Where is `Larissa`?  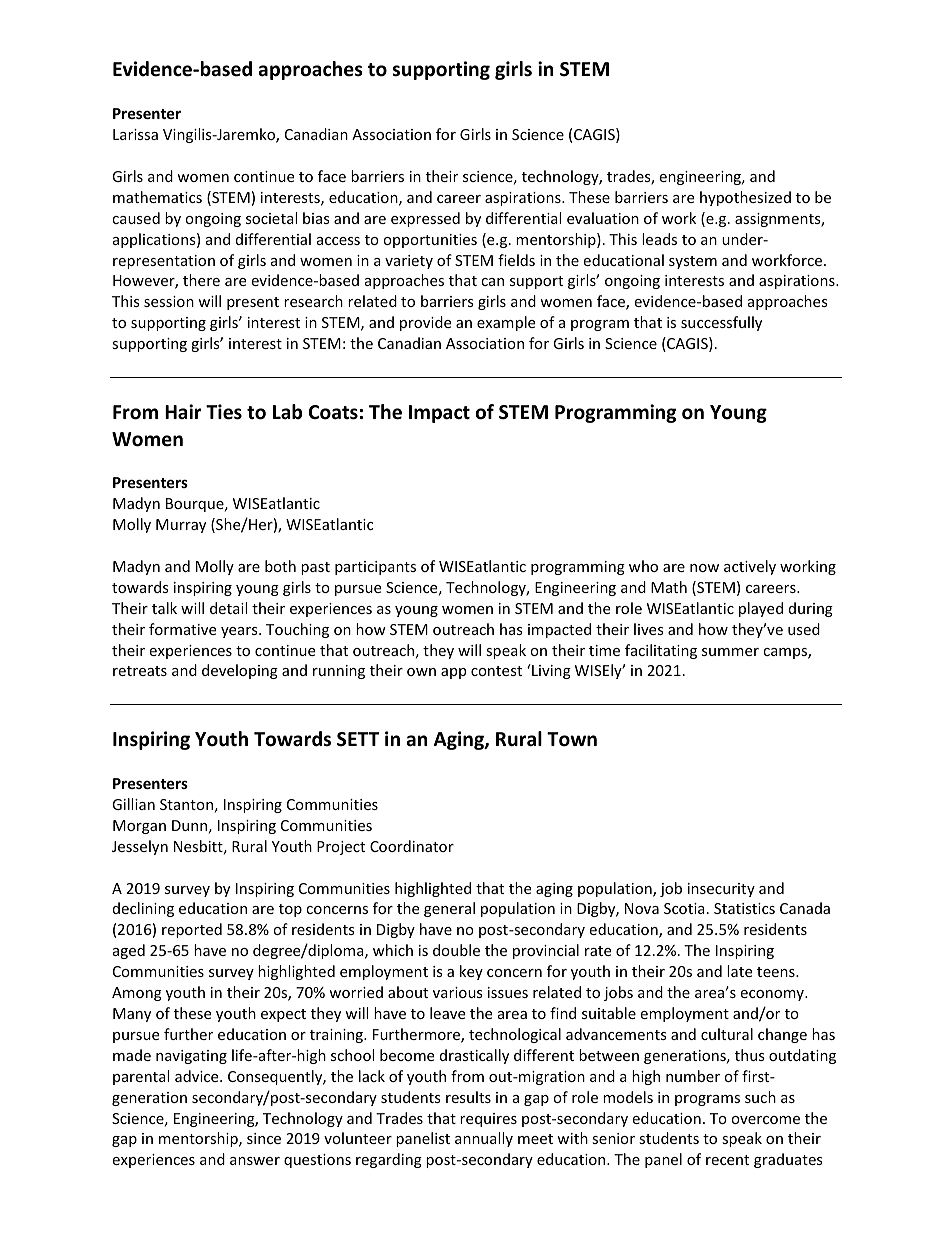 Larissa is located at coordinates (135, 134).
